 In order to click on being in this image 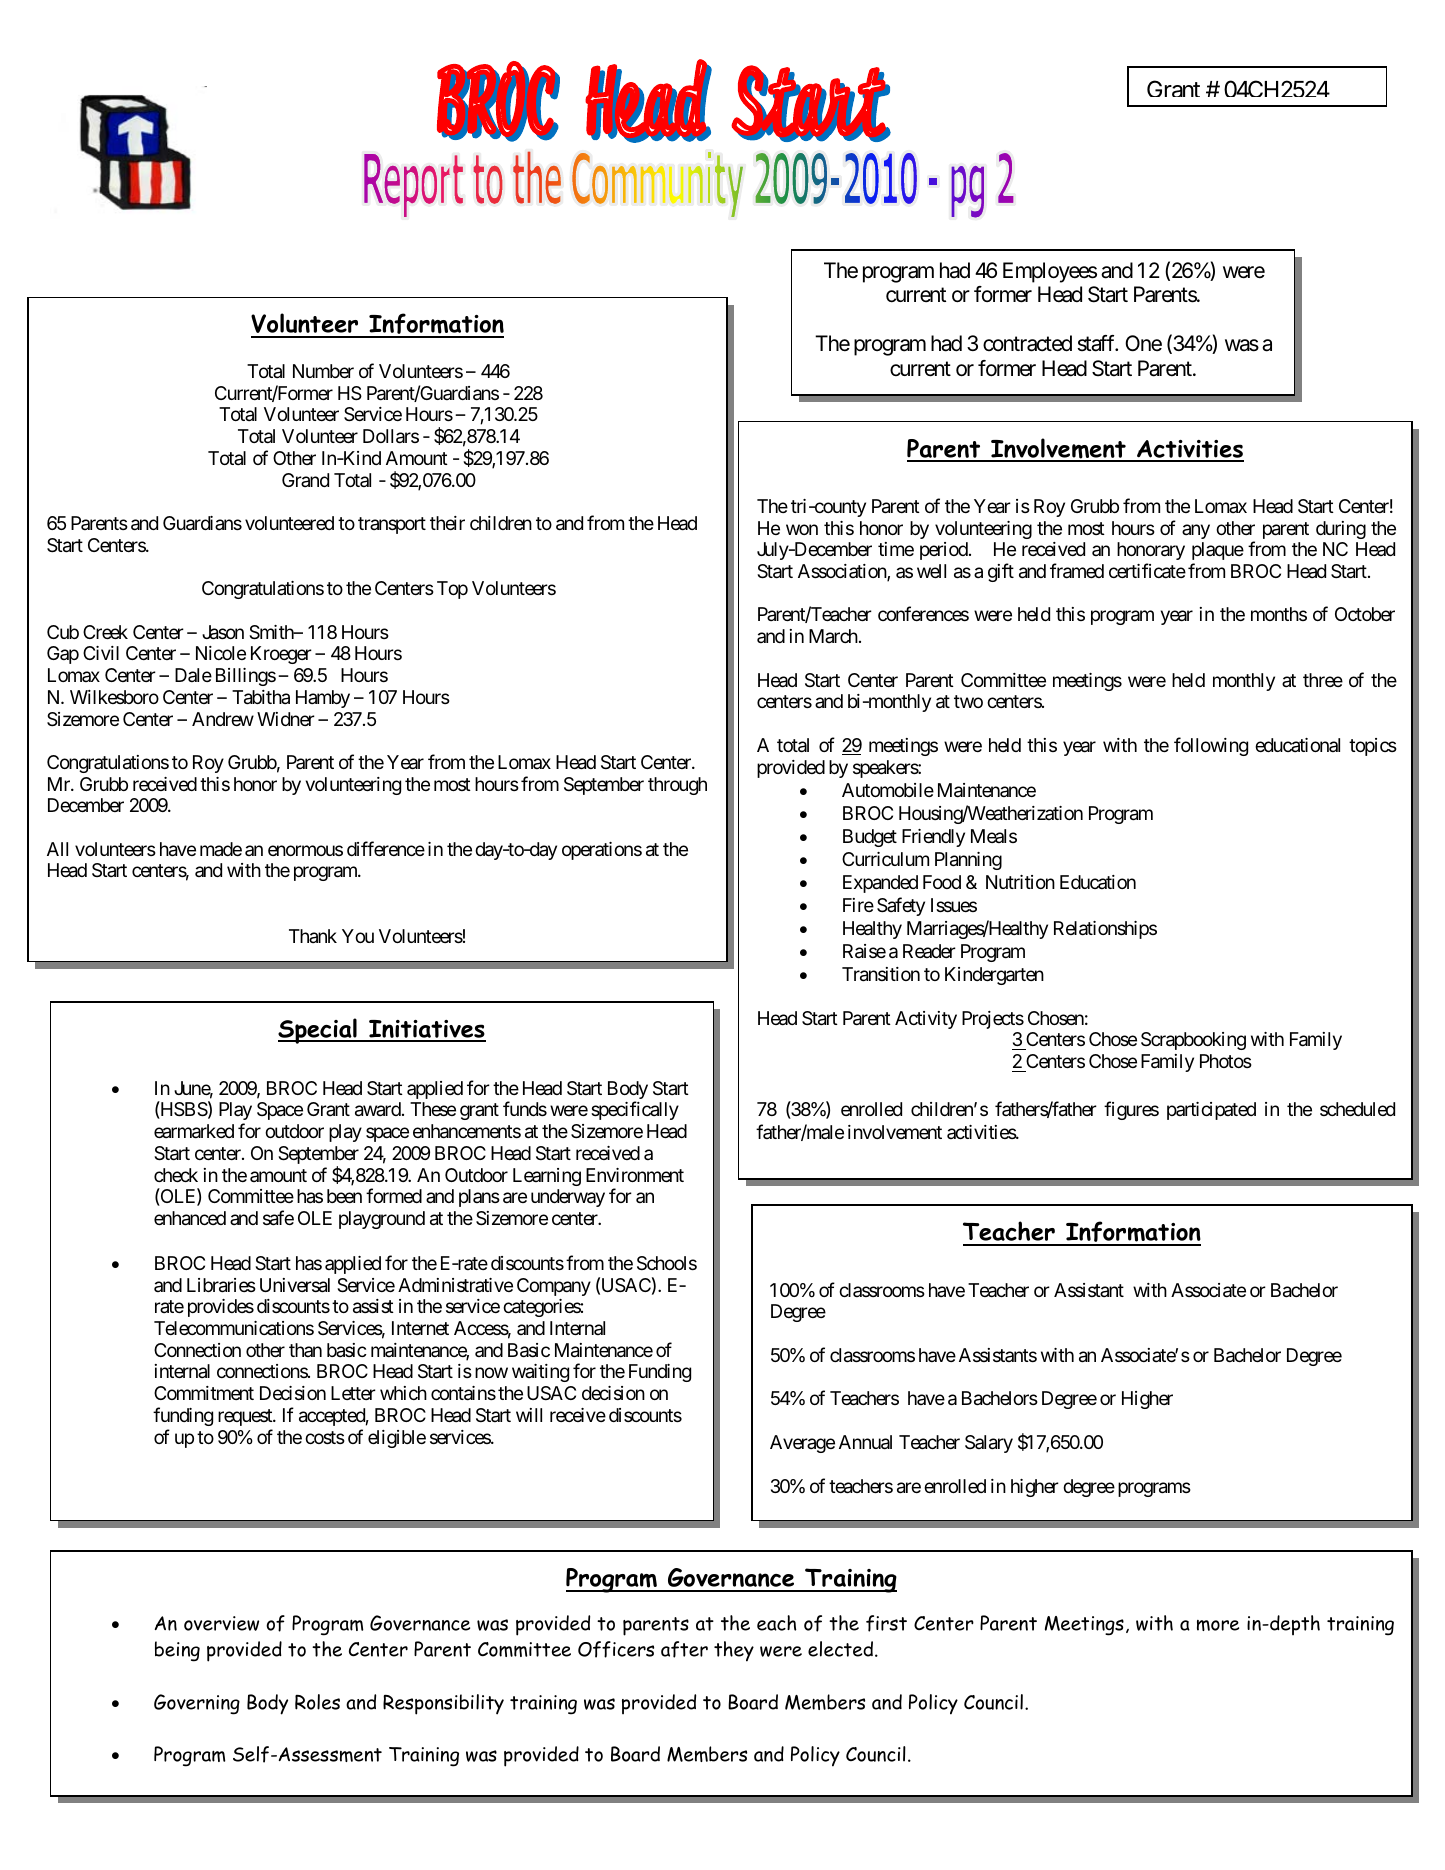, I will do `click(177, 1651)`.
